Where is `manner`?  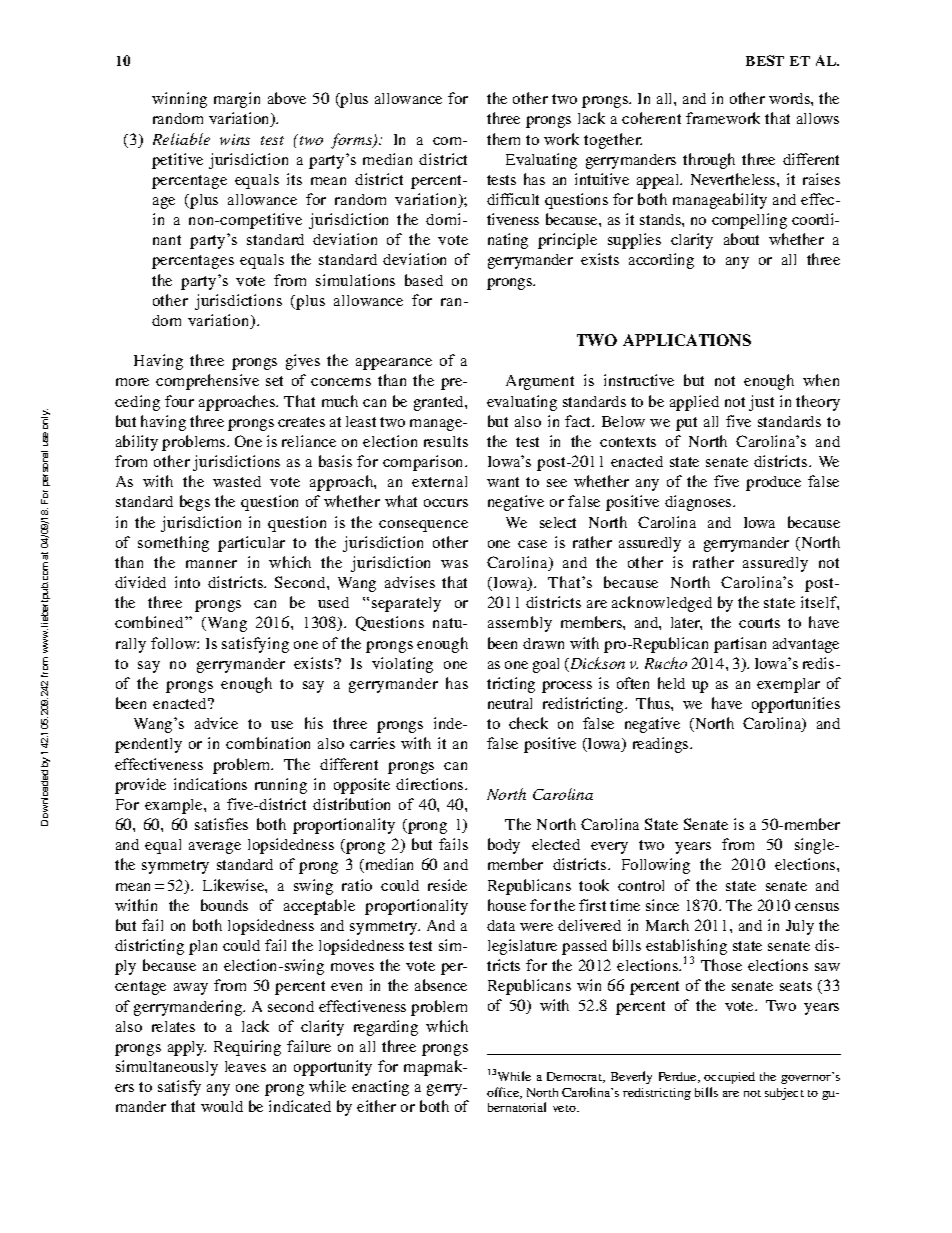
manner is located at coordinates (211, 564).
